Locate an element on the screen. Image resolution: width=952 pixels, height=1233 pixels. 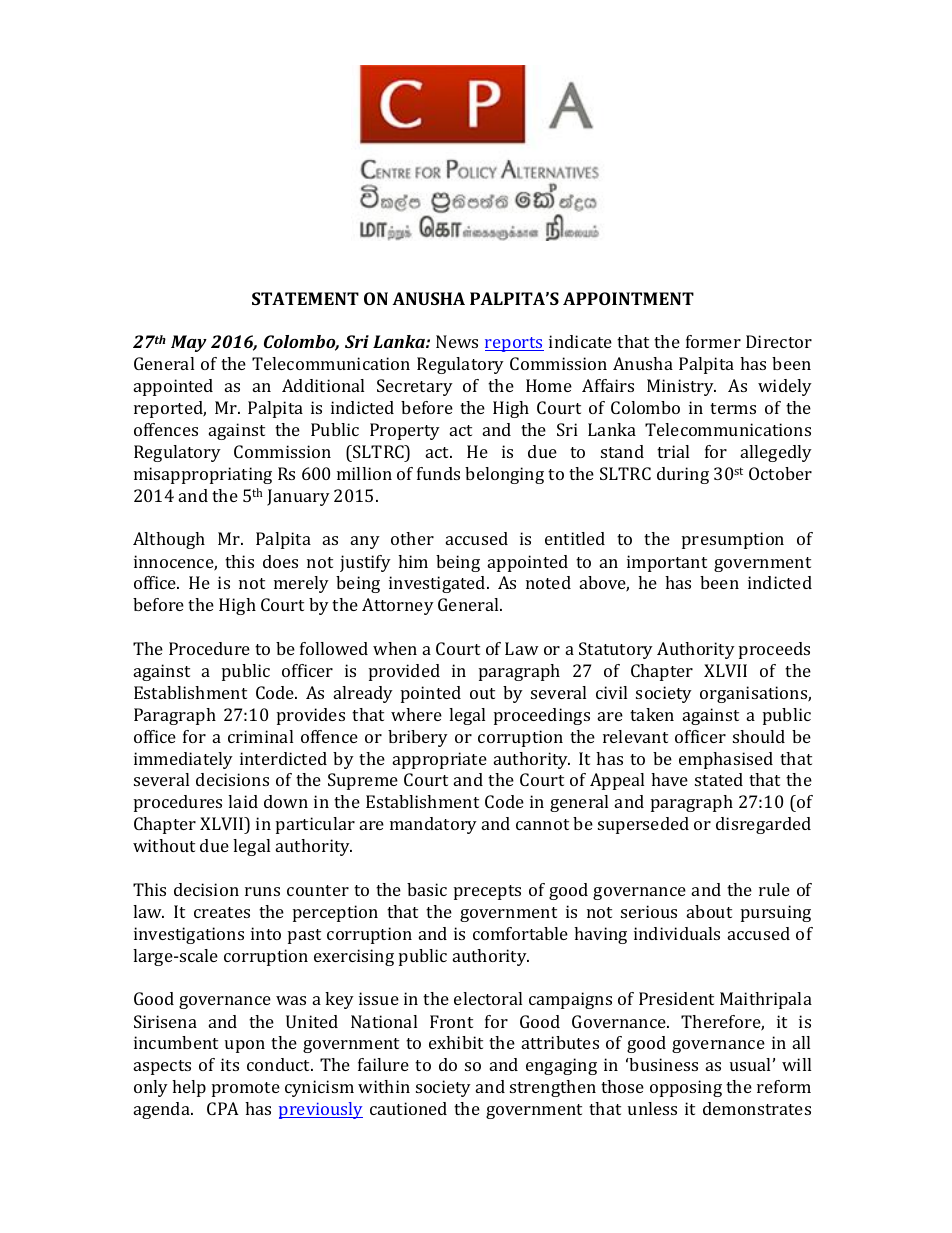
Although is located at coordinates (169, 540).
